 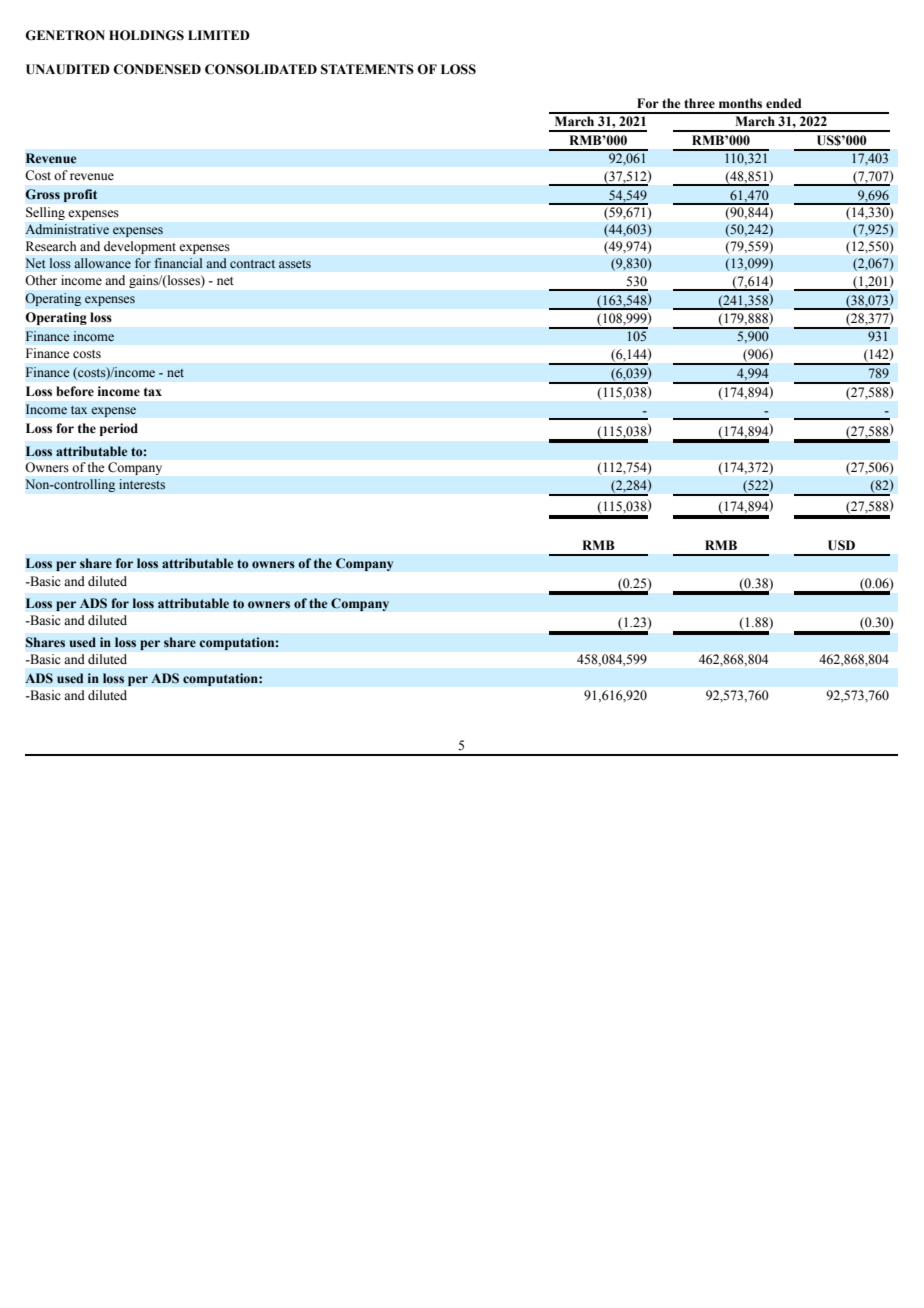 I want to click on HOLDINGS, so click(x=146, y=35).
